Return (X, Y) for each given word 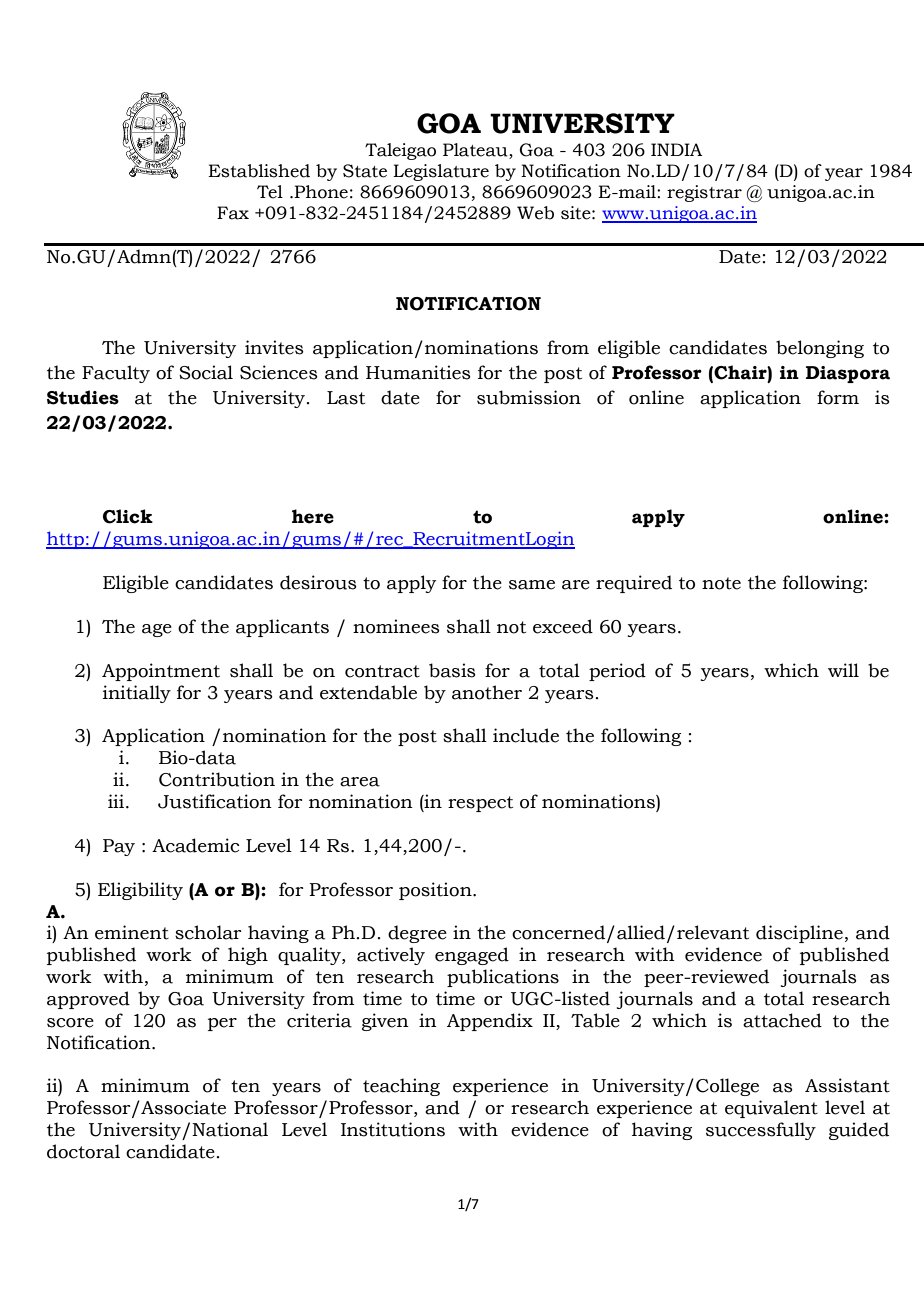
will (843, 670)
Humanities (418, 372)
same (532, 585)
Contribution (217, 779)
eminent (132, 932)
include (526, 735)
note (721, 583)
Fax (233, 213)
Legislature (441, 172)
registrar (704, 193)
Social (206, 372)
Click (128, 516)
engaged (472, 956)
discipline (799, 934)
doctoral (83, 1151)
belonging (820, 349)
